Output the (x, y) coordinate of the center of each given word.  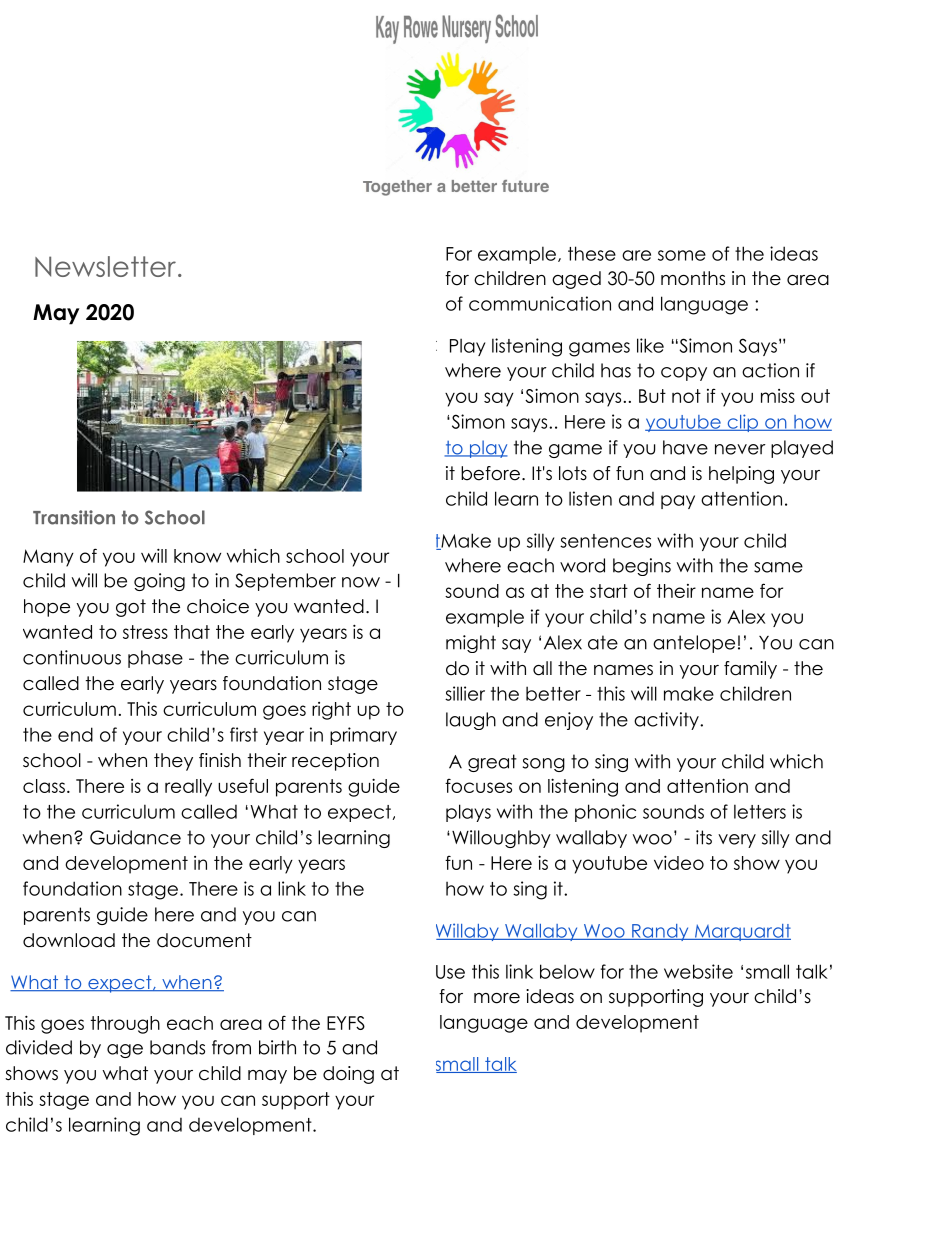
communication (540, 303)
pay (678, 502)
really (188, 788)
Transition (74, 517)
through (125, 1025)
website (698, 971)
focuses (478, 786)
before (490, 473)
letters (760, 811)
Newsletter (105, 266)
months (693, 278)
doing (348, 1075)
